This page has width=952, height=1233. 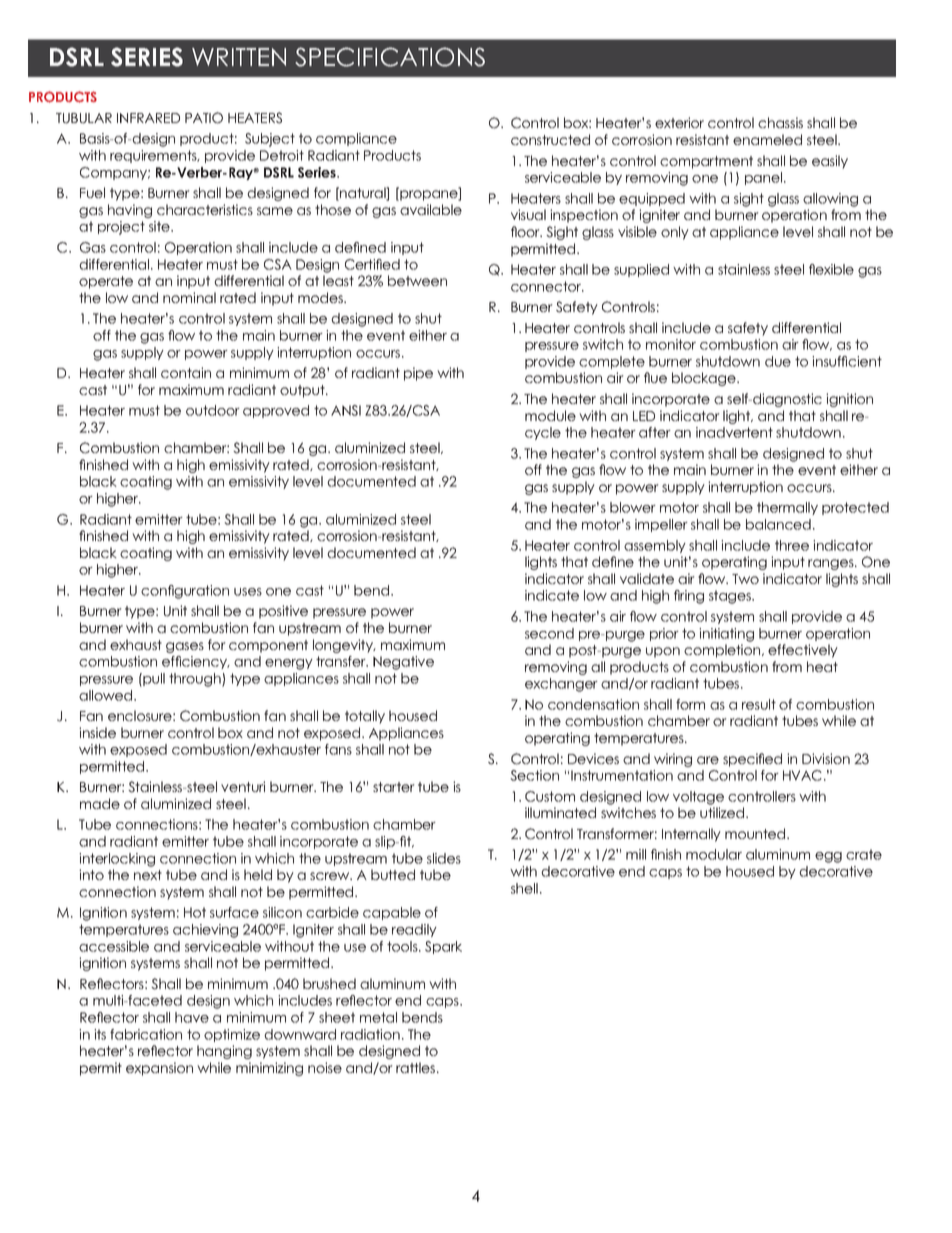 I want to click on PATIO, so click(x=204, y=118).
